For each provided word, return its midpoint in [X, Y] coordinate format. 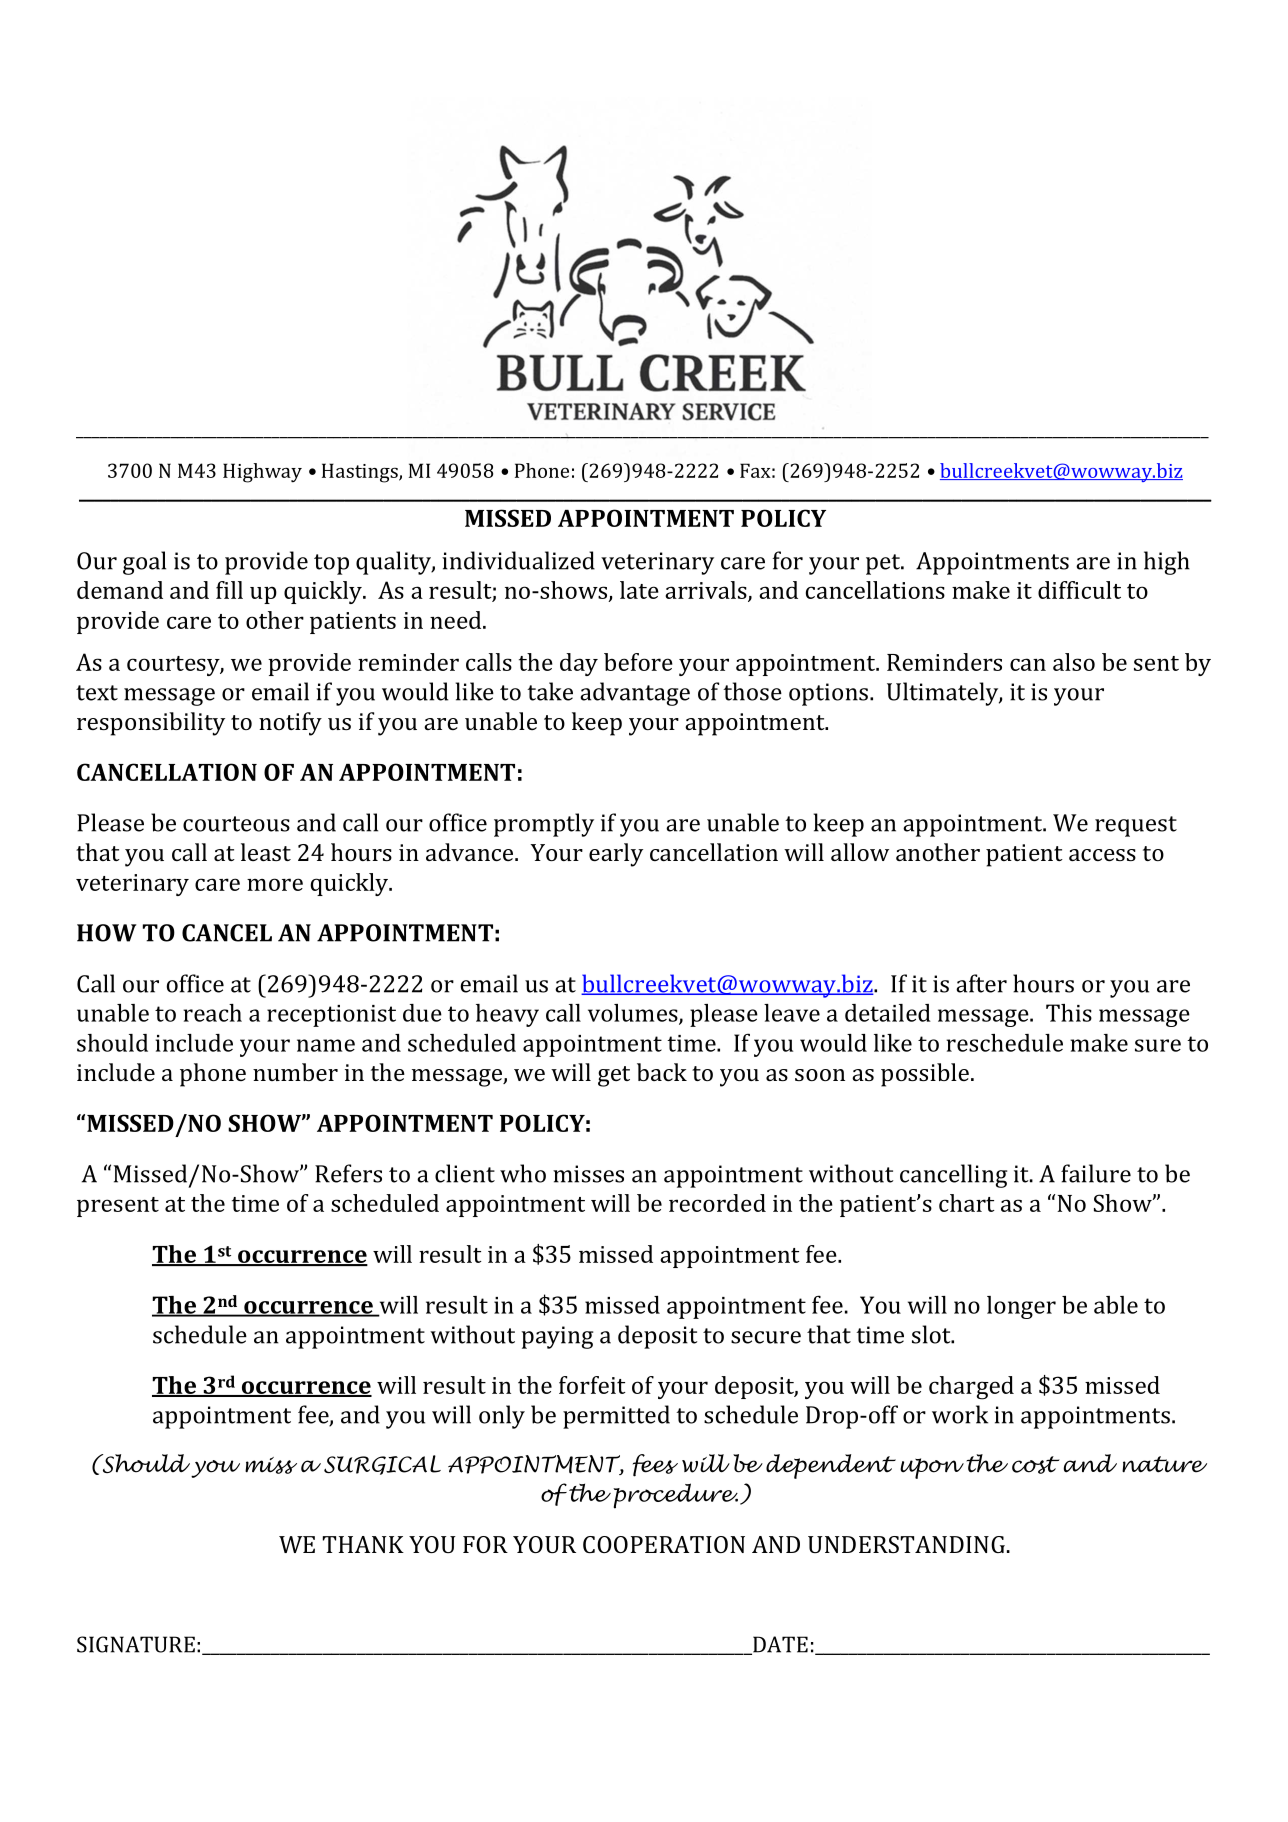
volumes [634, 1014]
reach [212, 1013]
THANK [363, 1544]
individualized [518, 560]
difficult [1079, 590]
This [1069, 1013]
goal [144, 563]
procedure [675, 1496]
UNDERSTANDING [906, 1544]
